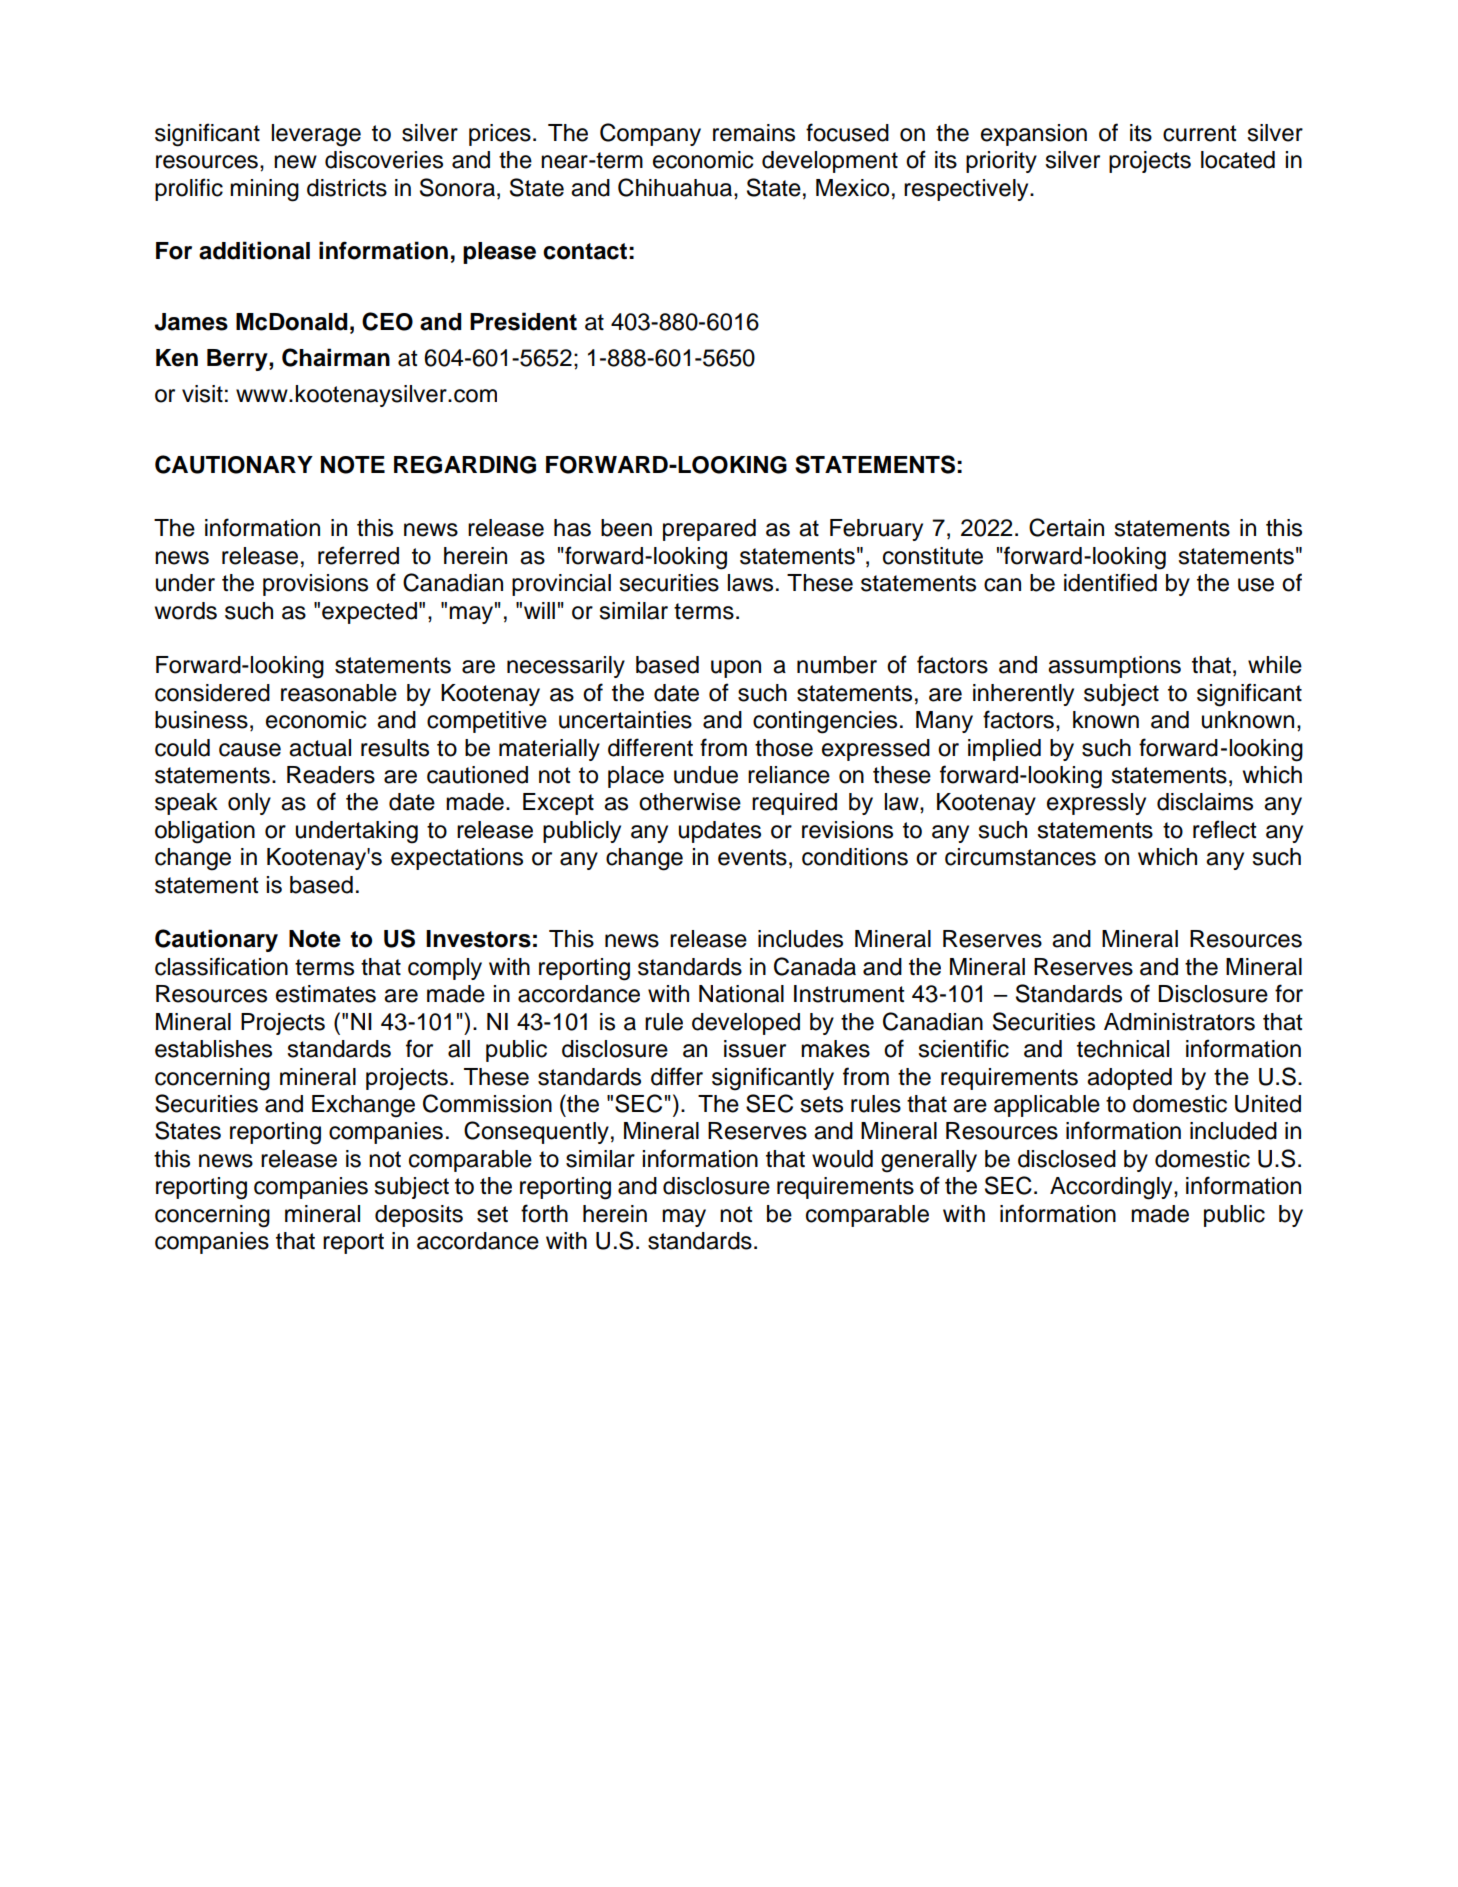  What do you see at coordinates (347, 188) in the document?
I see `districts` at bounding box center [347, 188].
